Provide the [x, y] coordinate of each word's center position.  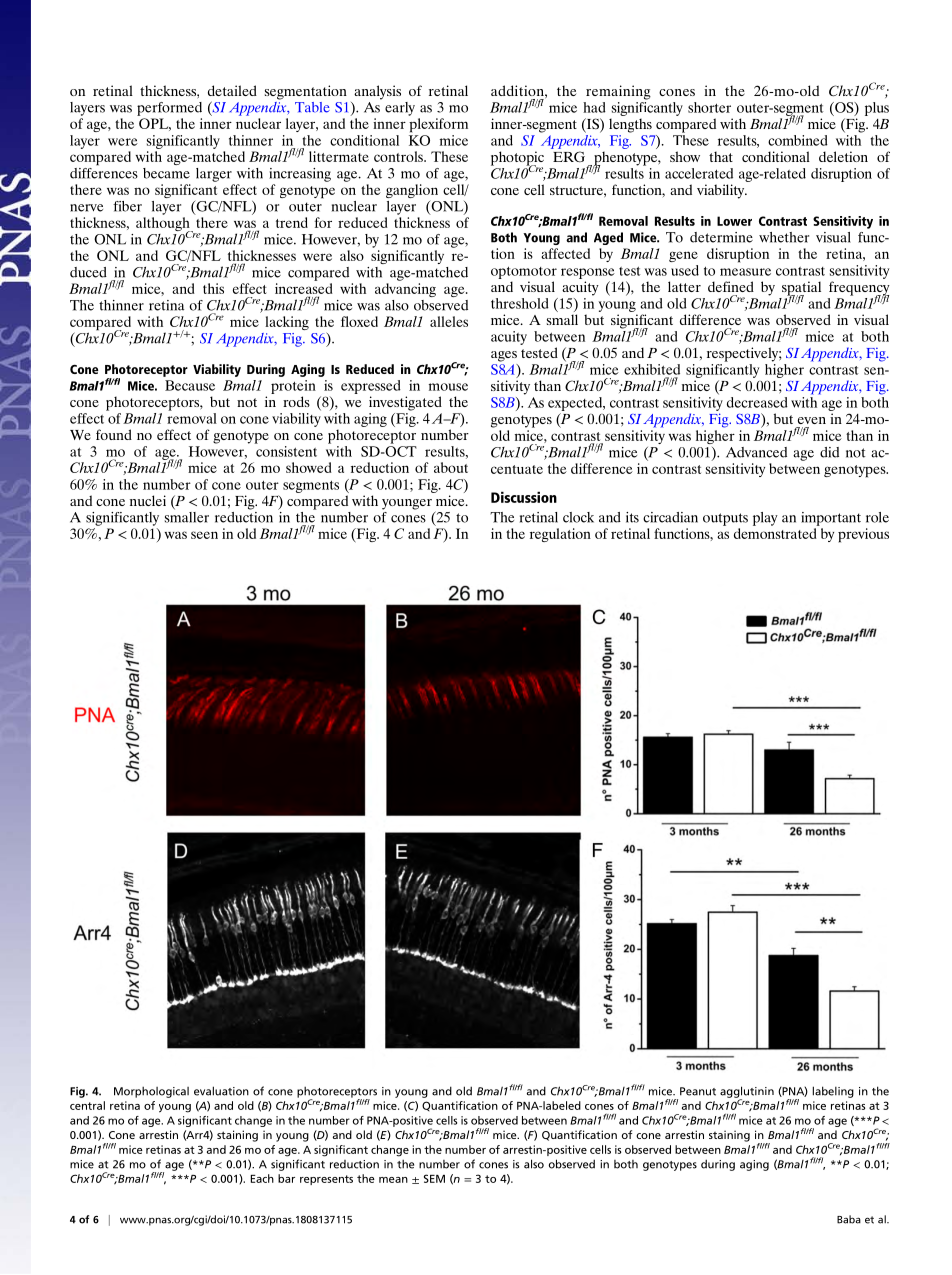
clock [578, 517]
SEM [434, 1178]
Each [262, 1178]
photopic [517, 159]
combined [798, 140]
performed [169, 109]
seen [204, 535]
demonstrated [775, 533]
